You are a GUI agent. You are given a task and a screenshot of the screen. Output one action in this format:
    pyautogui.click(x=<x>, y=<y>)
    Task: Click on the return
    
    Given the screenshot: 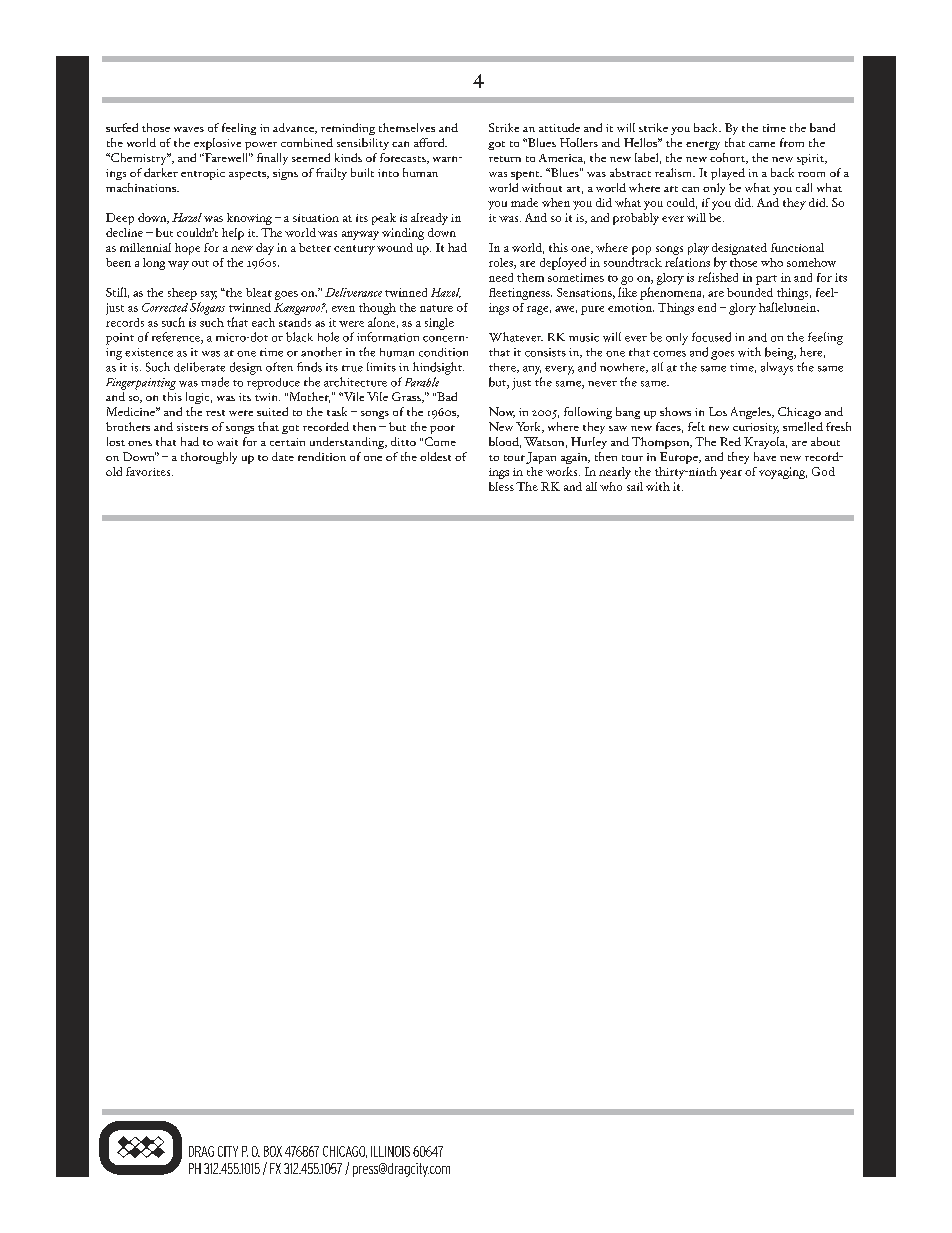 What is the action you would take?
    pyautogui.click(x=505, y=159)
